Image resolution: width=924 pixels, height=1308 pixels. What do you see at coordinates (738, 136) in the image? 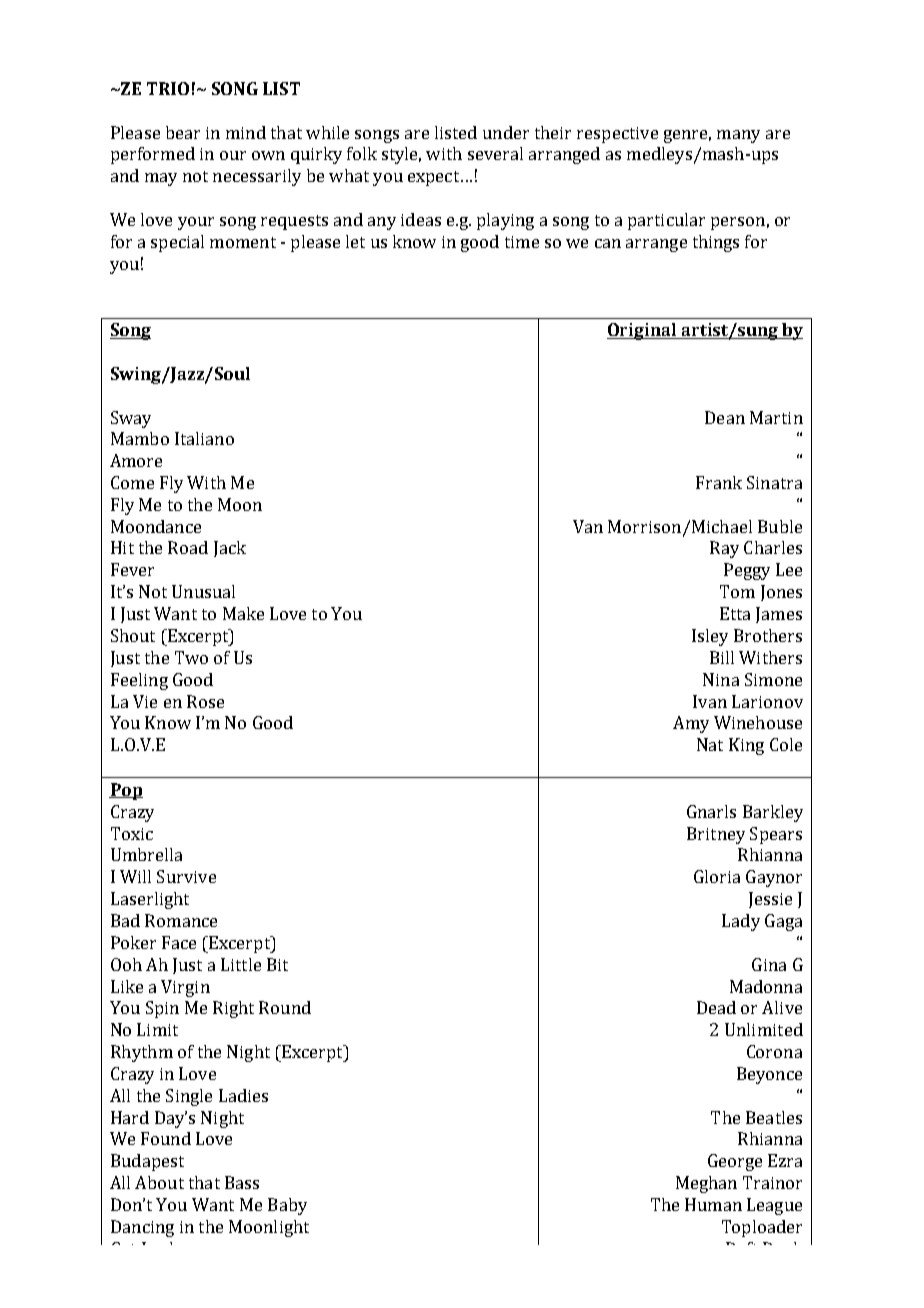
I see `many` at bounding box center [738, 136].
